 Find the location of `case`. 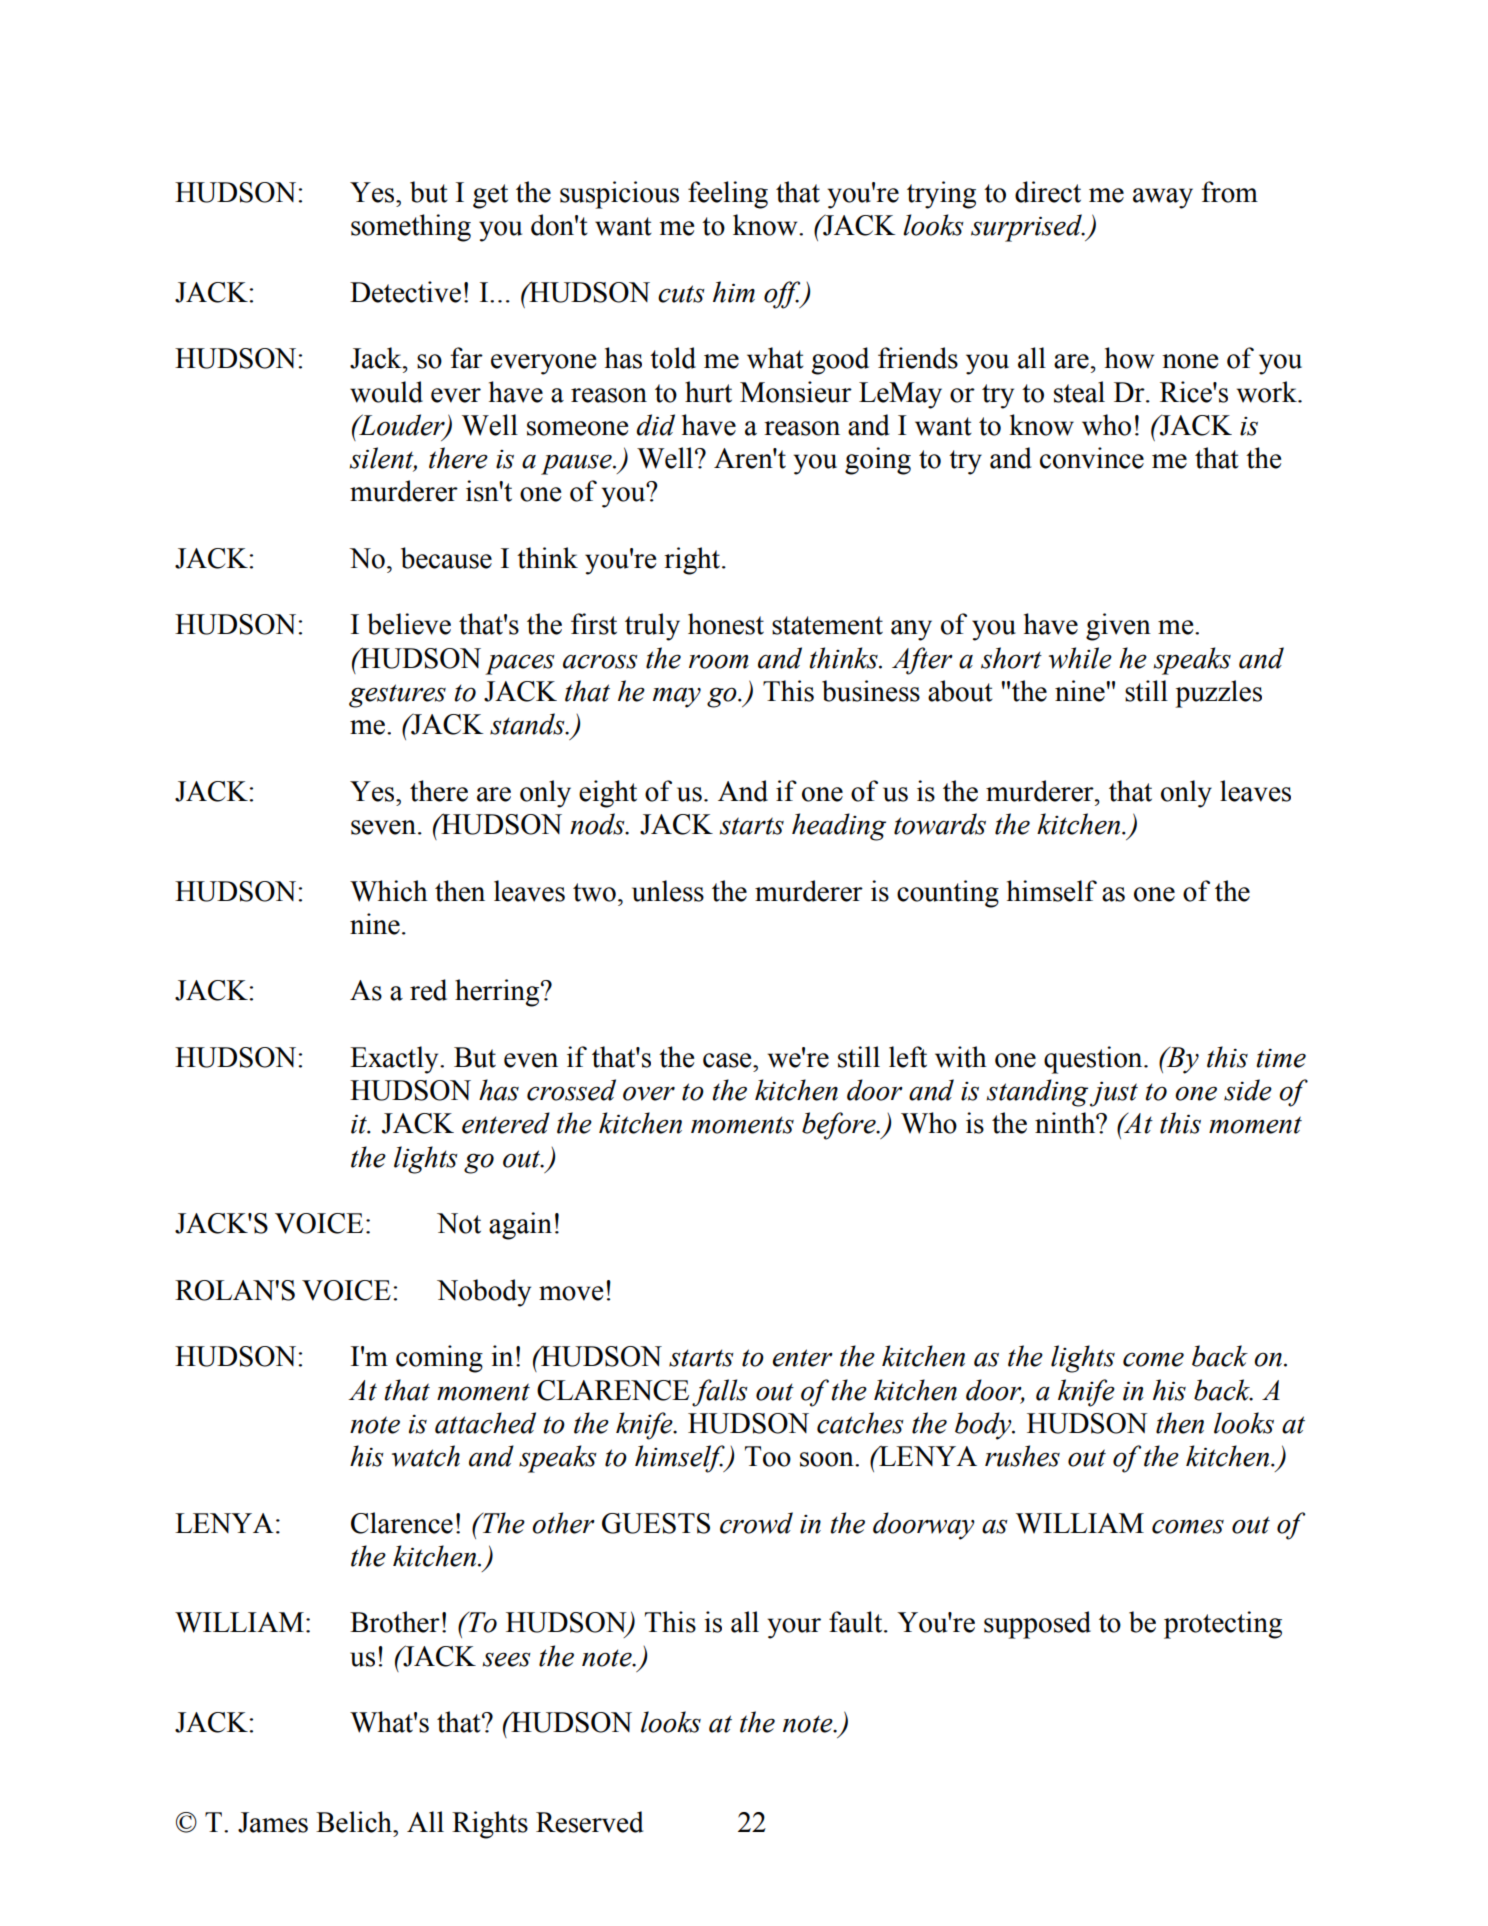

case is located at coordinates (728, 1060).
